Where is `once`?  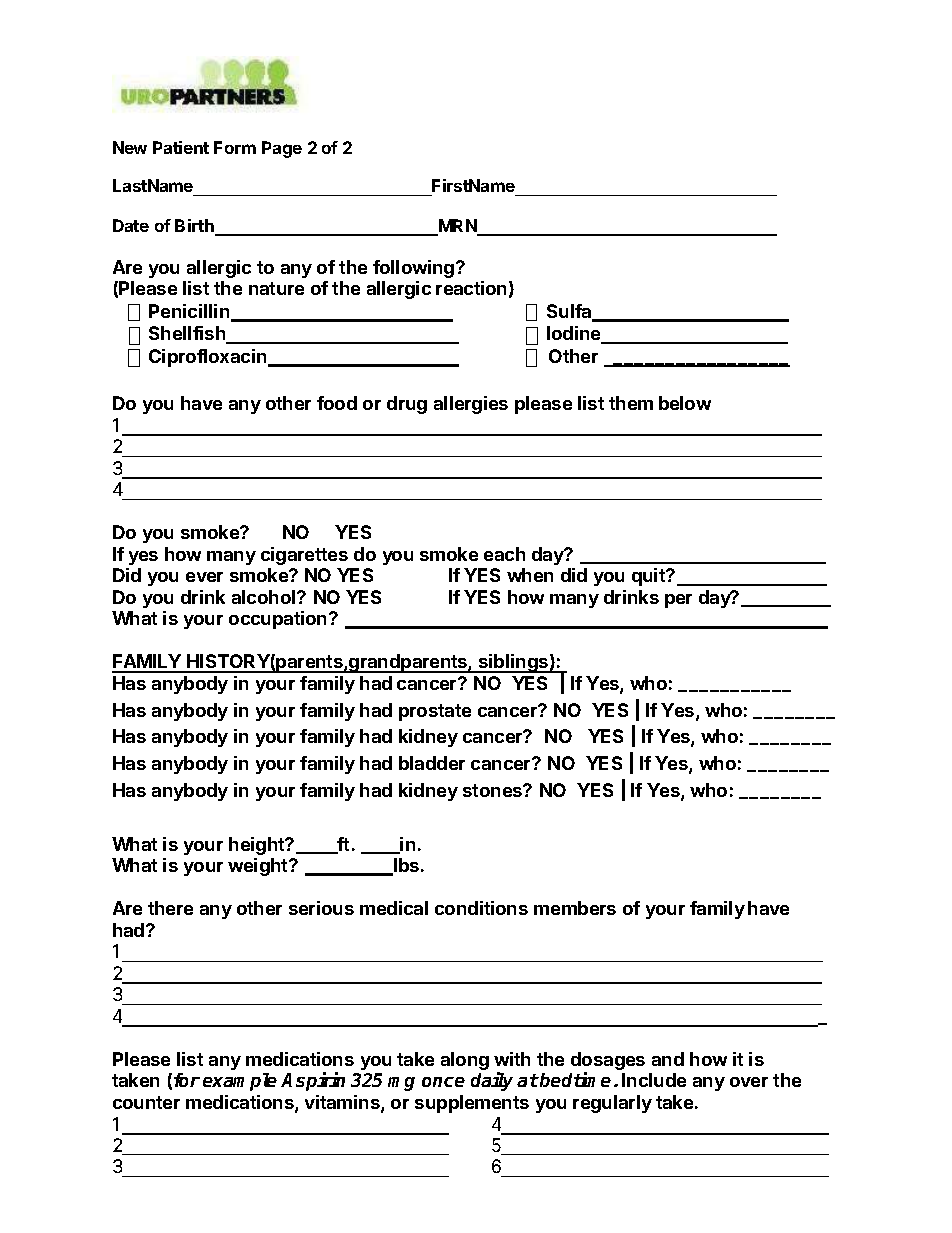
once is located at coordinates (443, 1082).
